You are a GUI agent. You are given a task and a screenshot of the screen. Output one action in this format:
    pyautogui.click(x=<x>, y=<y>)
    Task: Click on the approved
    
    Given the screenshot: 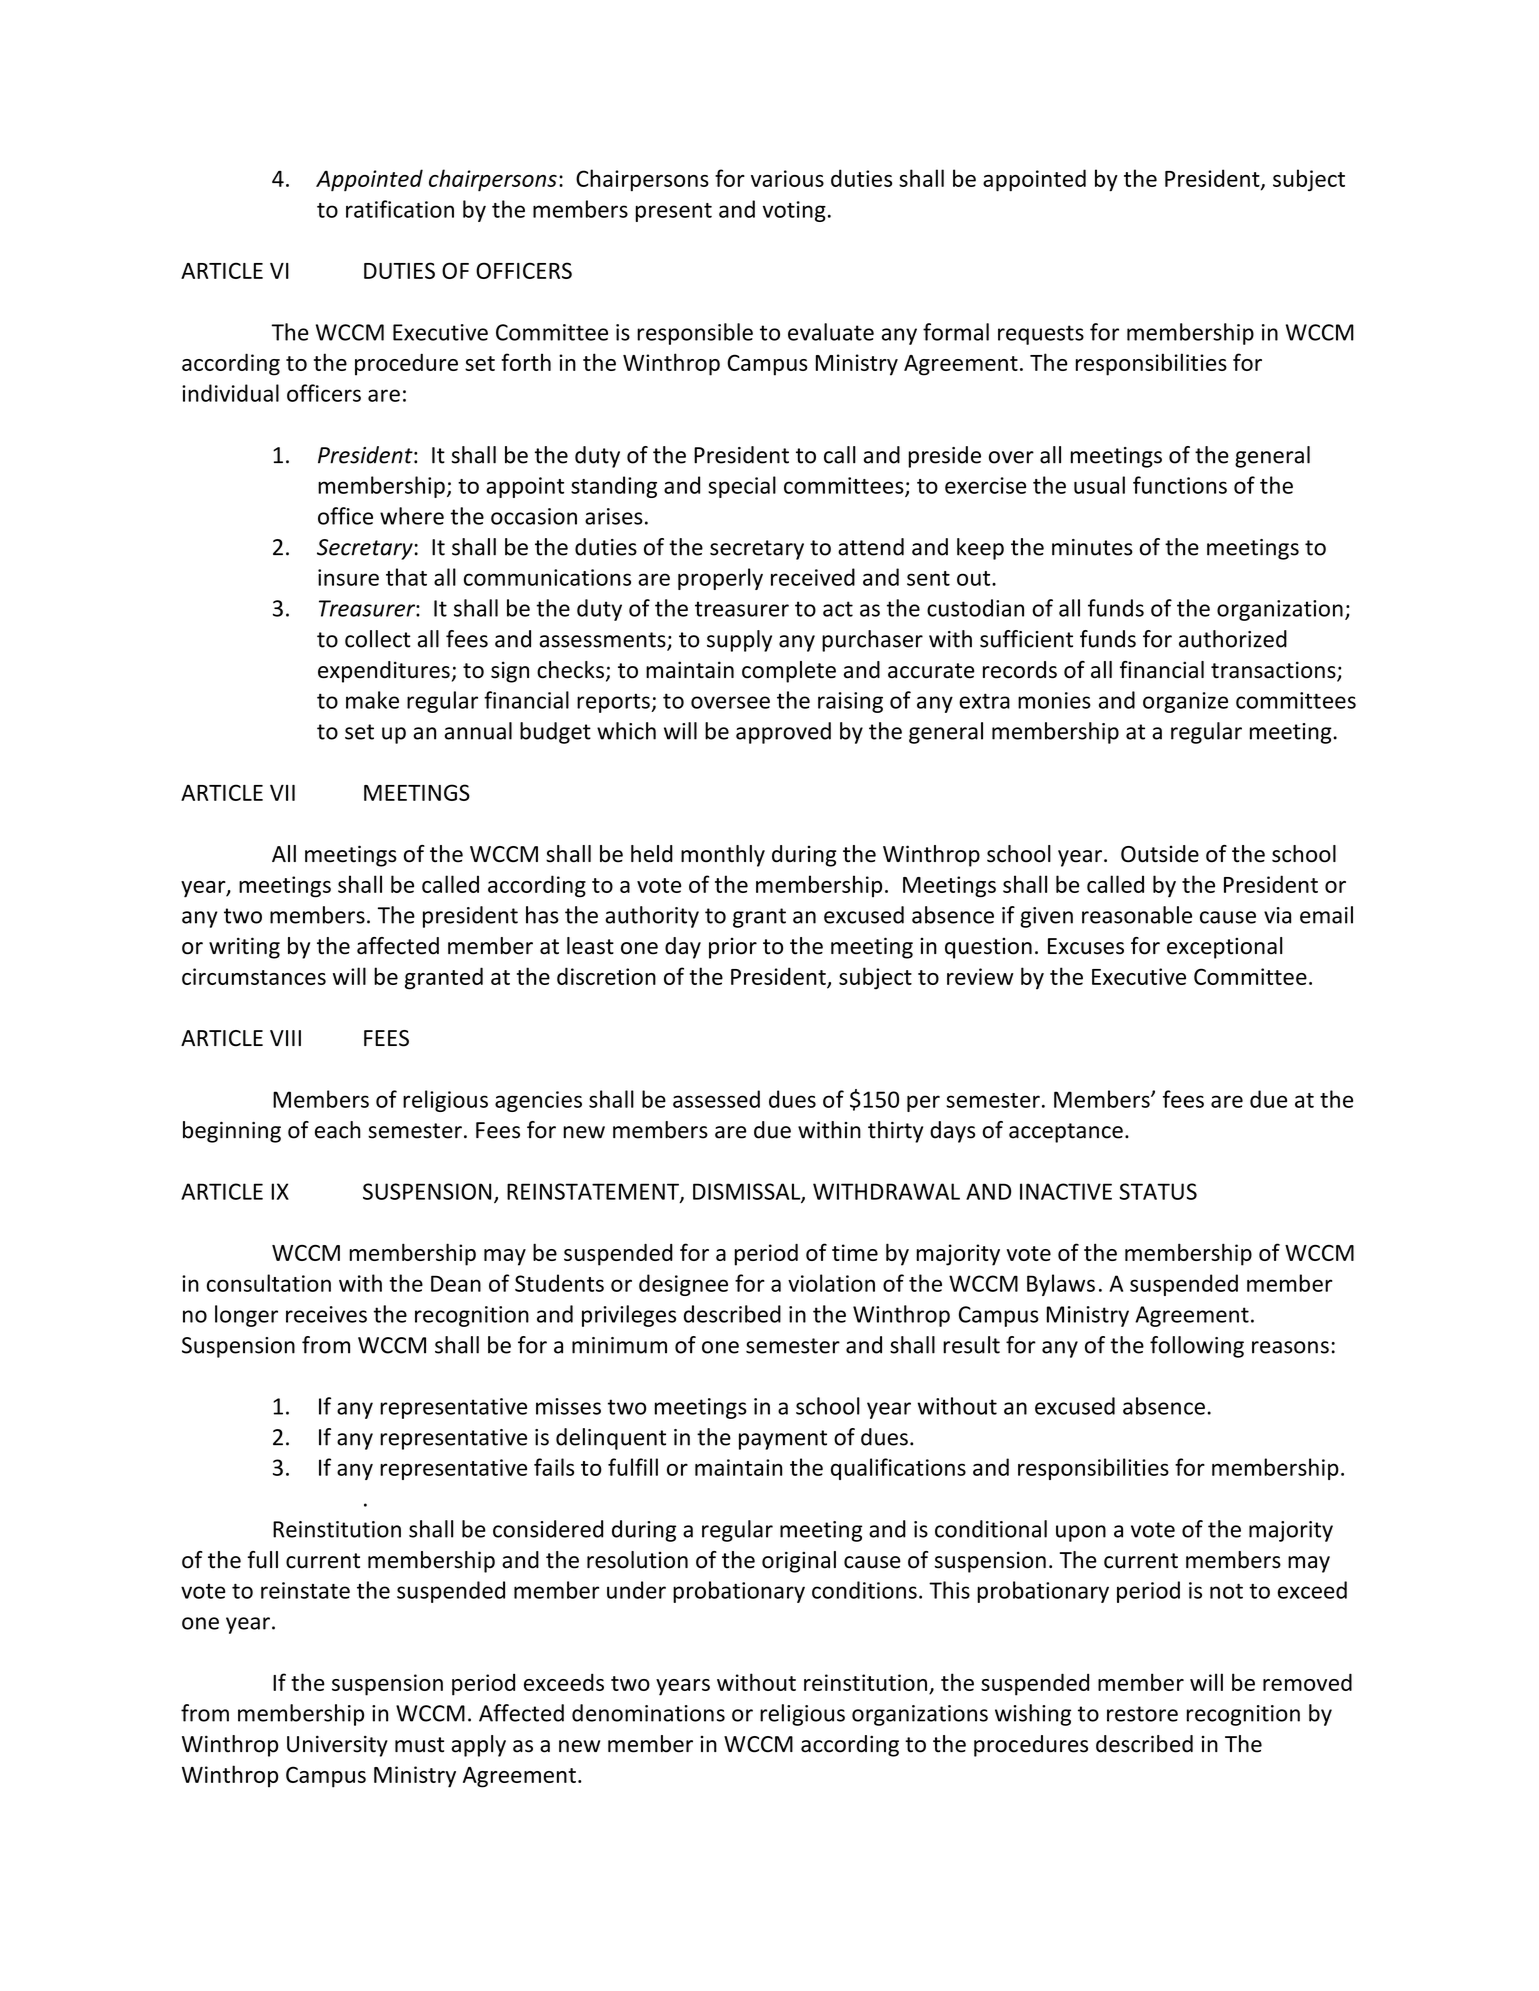 What is the action you would take?
    pyautogui.click(x=783, y=733)
